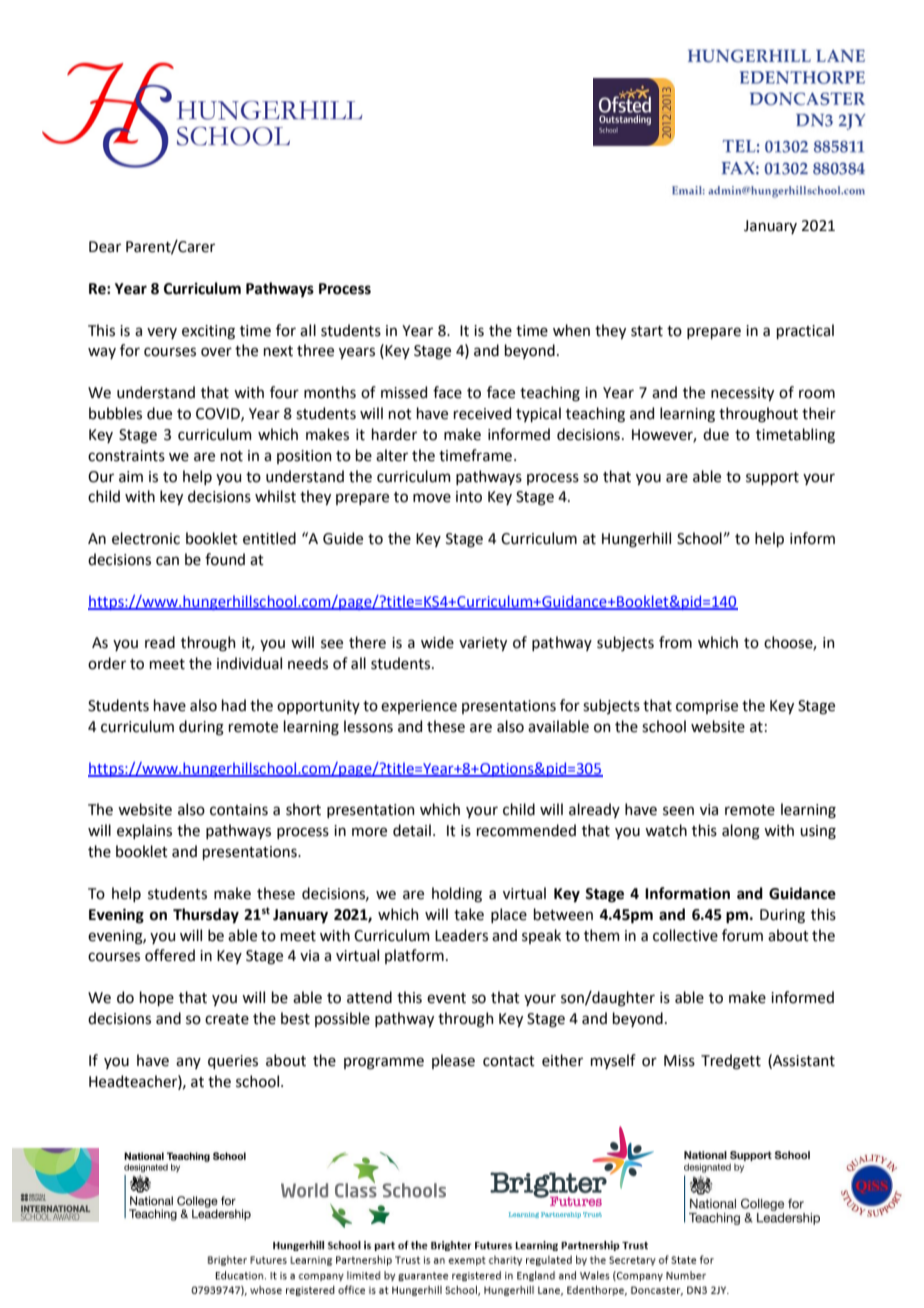  I want to click on detail, so click(412, 830).
